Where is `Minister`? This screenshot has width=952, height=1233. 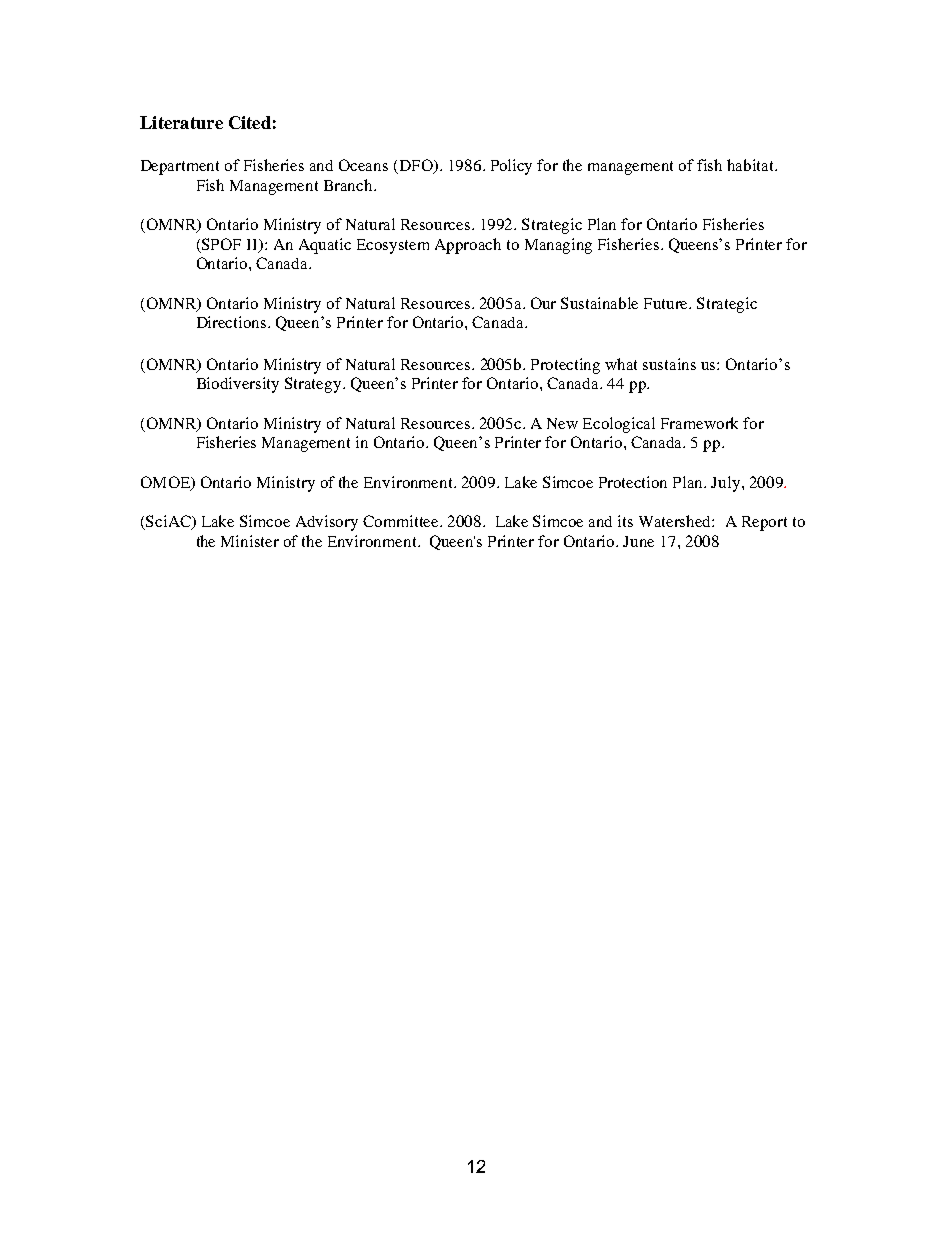 Minister is located at coordinates (250, 541).
